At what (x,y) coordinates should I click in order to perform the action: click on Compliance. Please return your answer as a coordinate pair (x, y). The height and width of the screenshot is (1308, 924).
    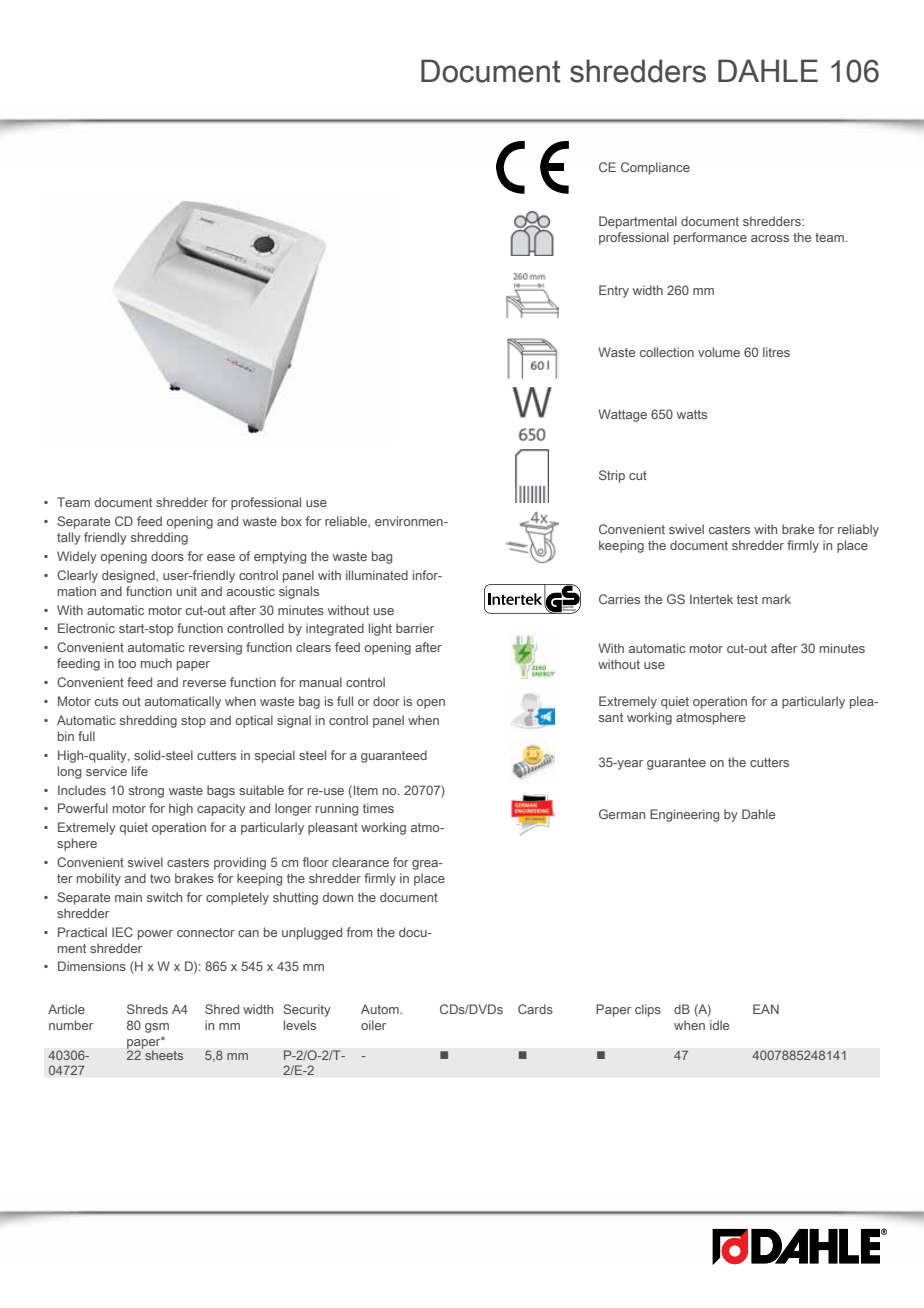
    Looking at the image, I should click on (655, 168).
